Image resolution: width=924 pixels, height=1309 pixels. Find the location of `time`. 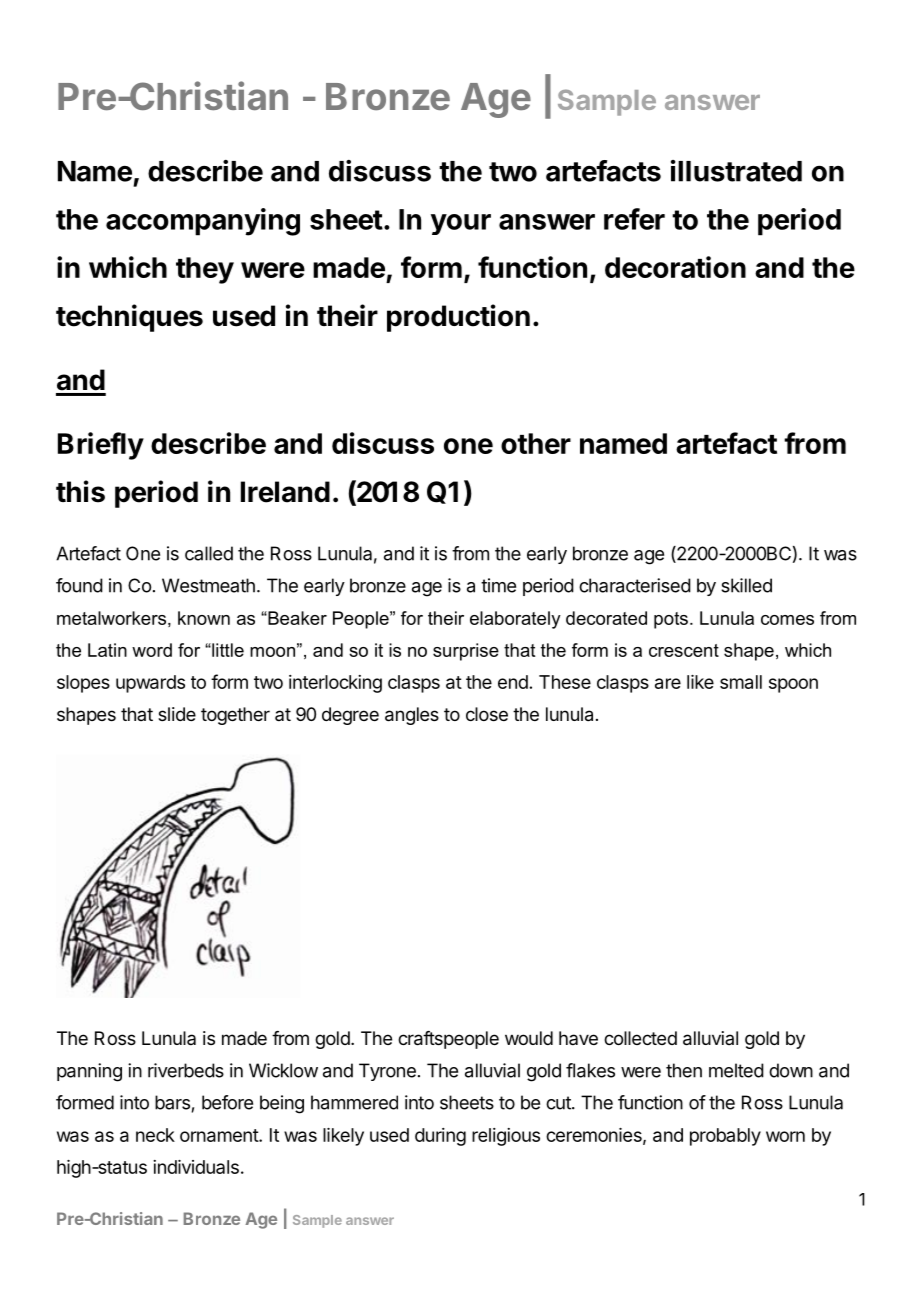

time is located at coordinates (498, 585).
